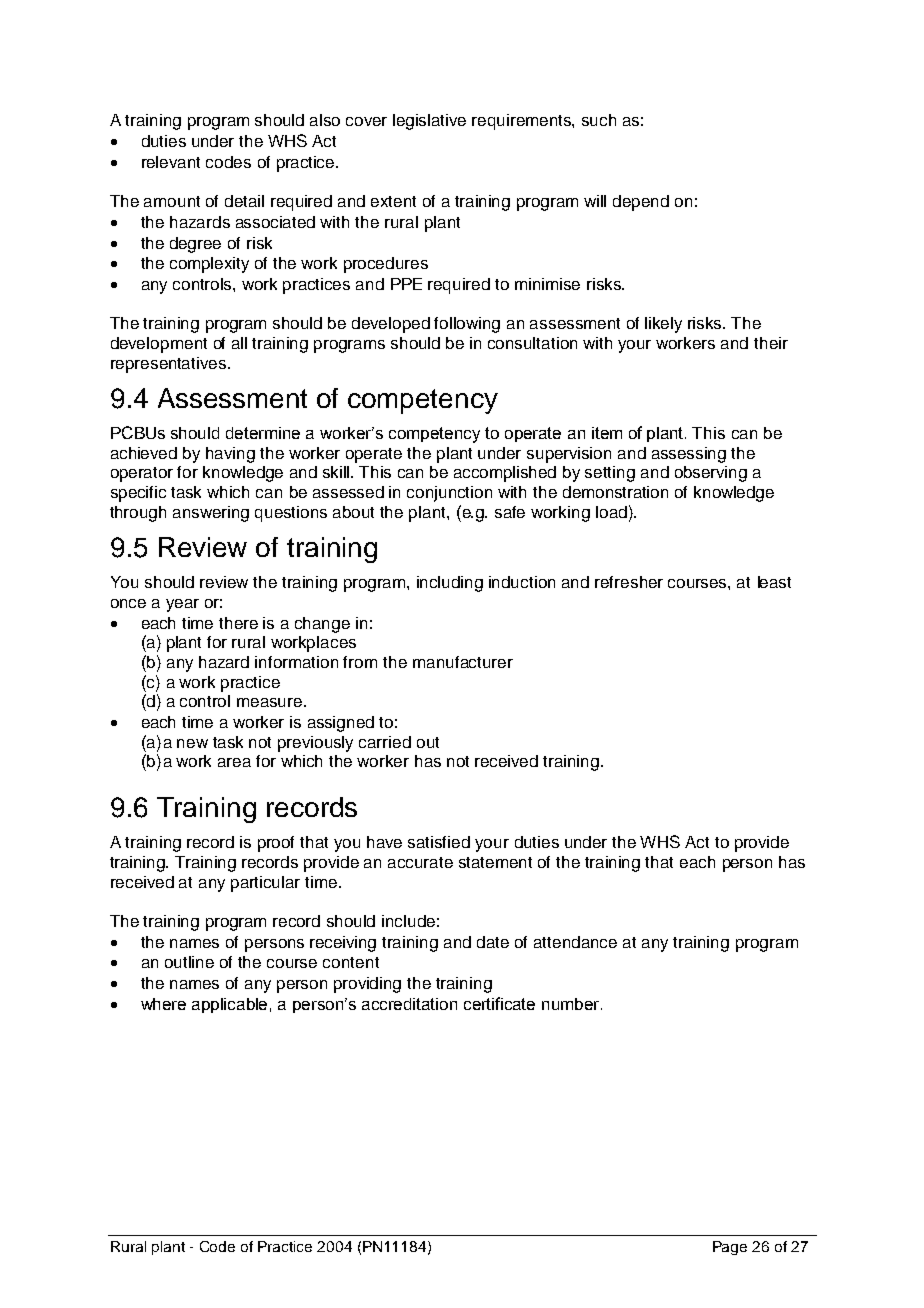 The width and height of the image is (924, 1308). I want to click on relevant, so click(171, 162).
